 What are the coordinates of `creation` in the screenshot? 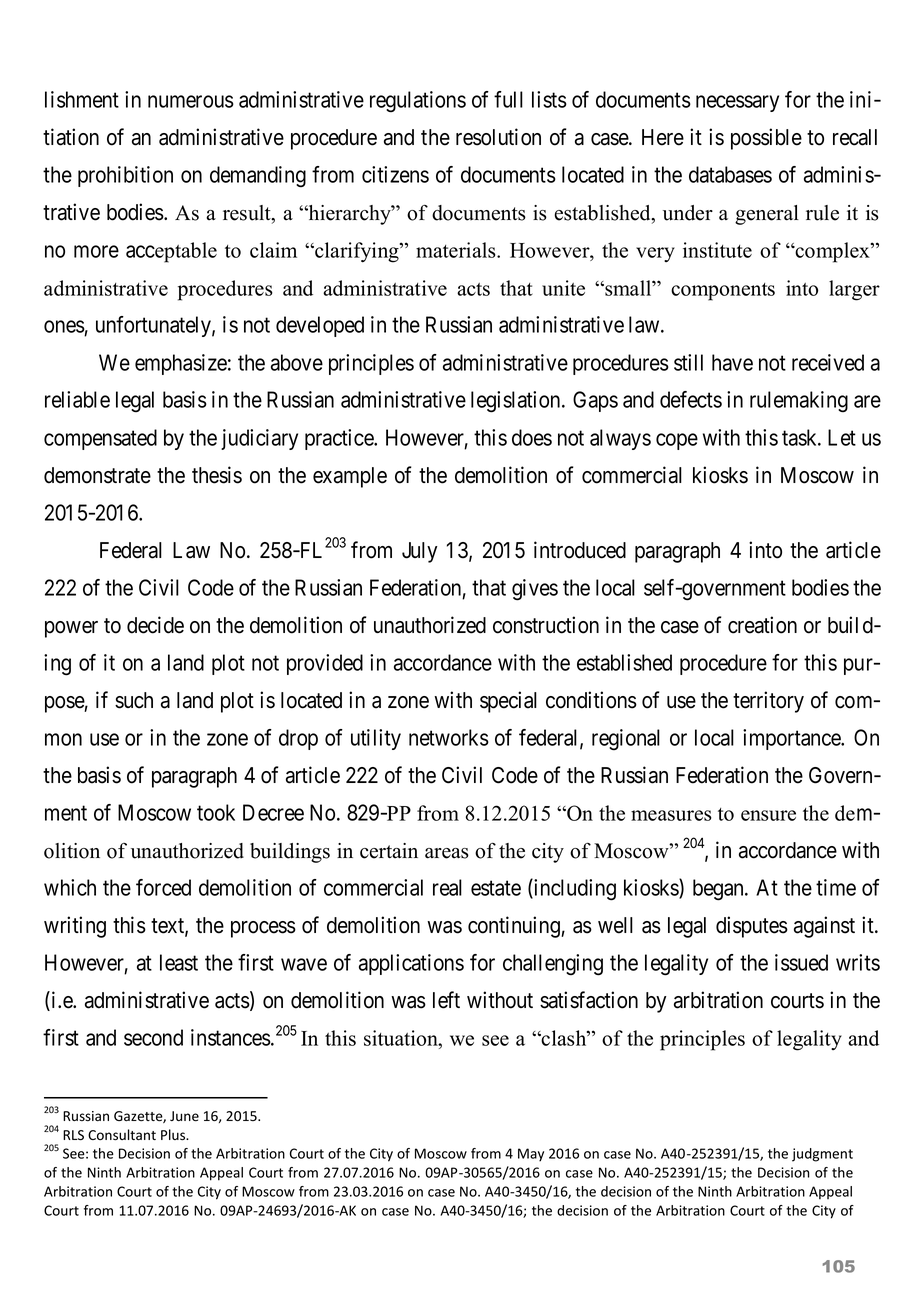 It's located at (762, 625).
